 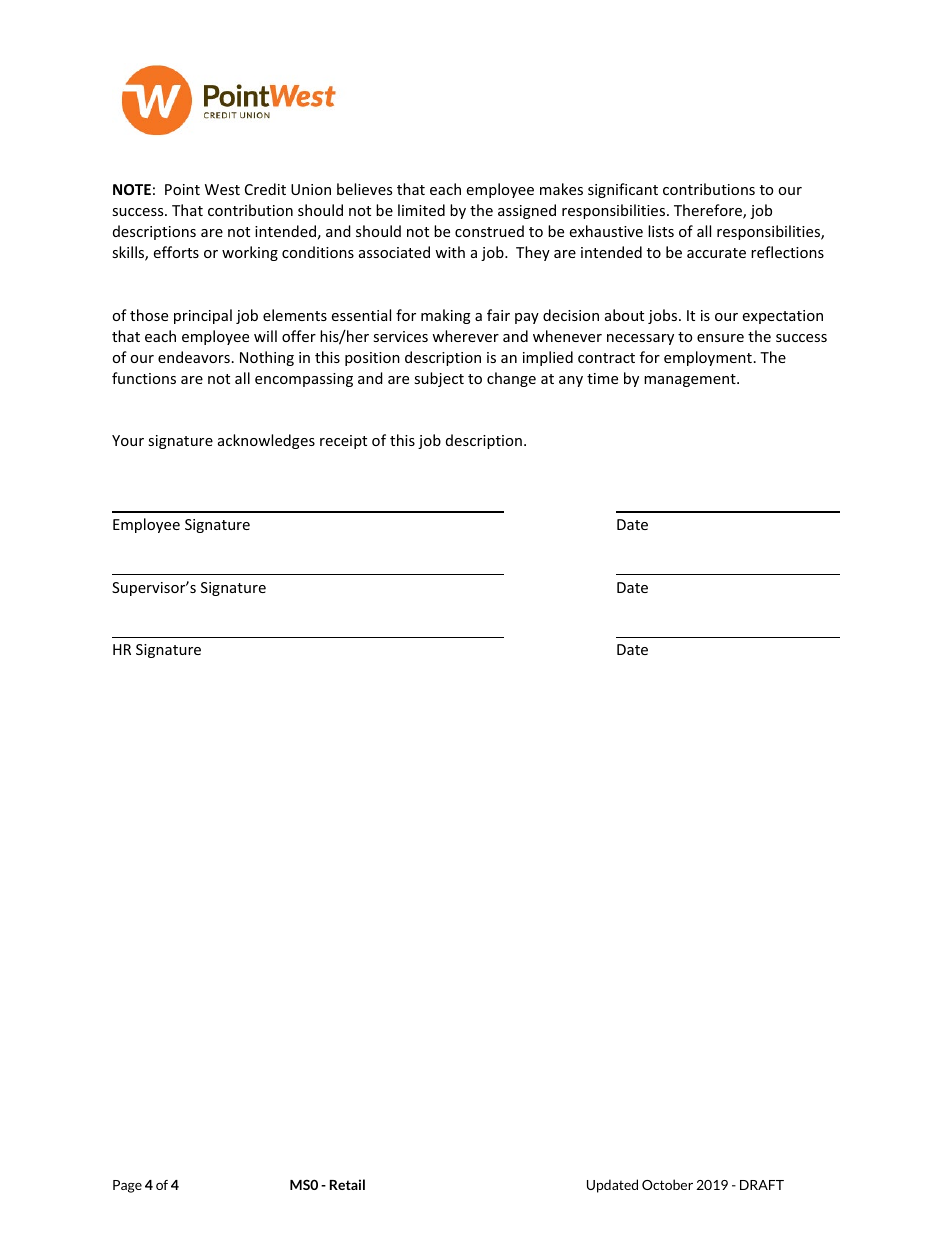 I want to click on October, so click(x=667, y=1184).
